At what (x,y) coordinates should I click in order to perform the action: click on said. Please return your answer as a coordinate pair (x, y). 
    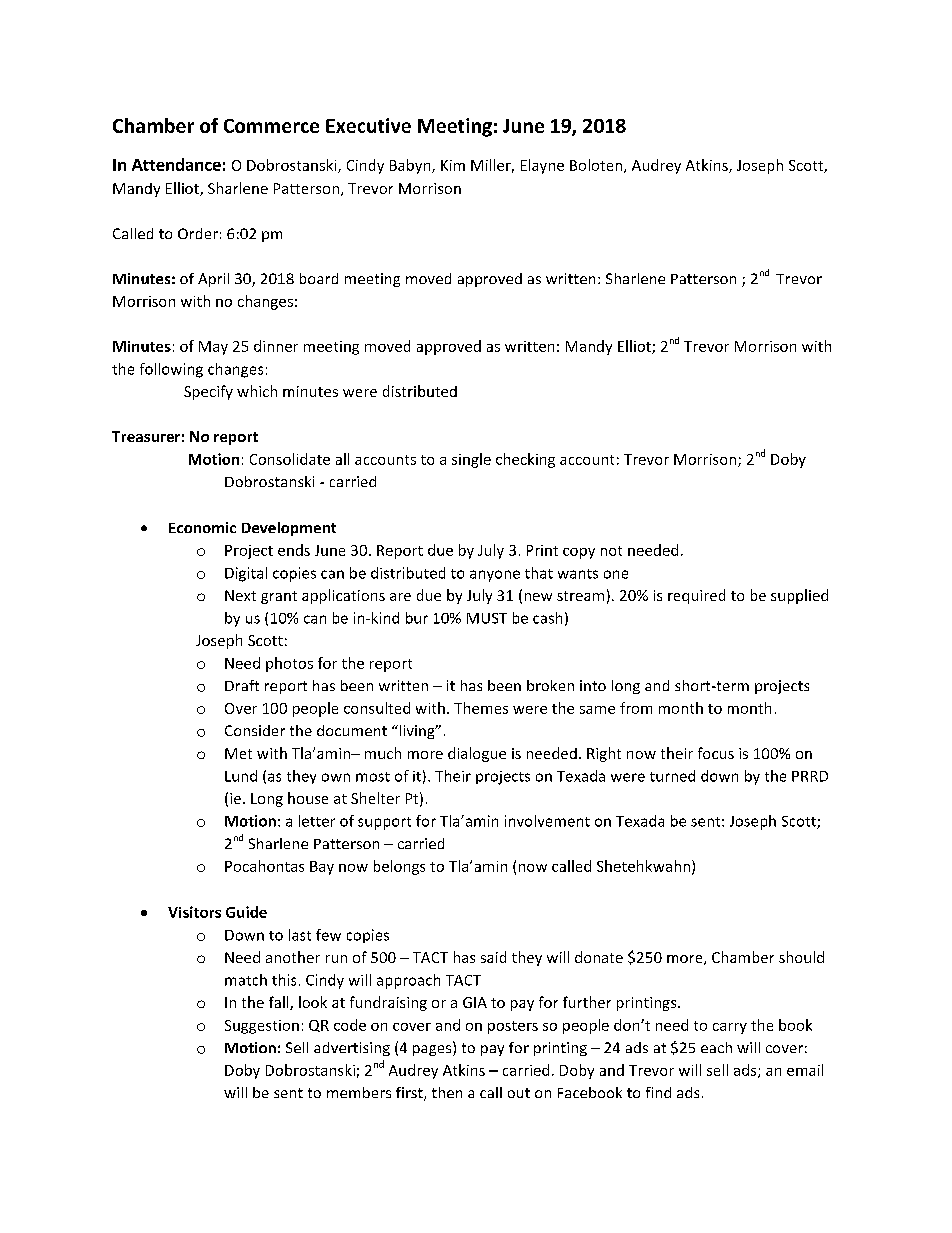
    Looking at the image, I should click on (493, 957).
